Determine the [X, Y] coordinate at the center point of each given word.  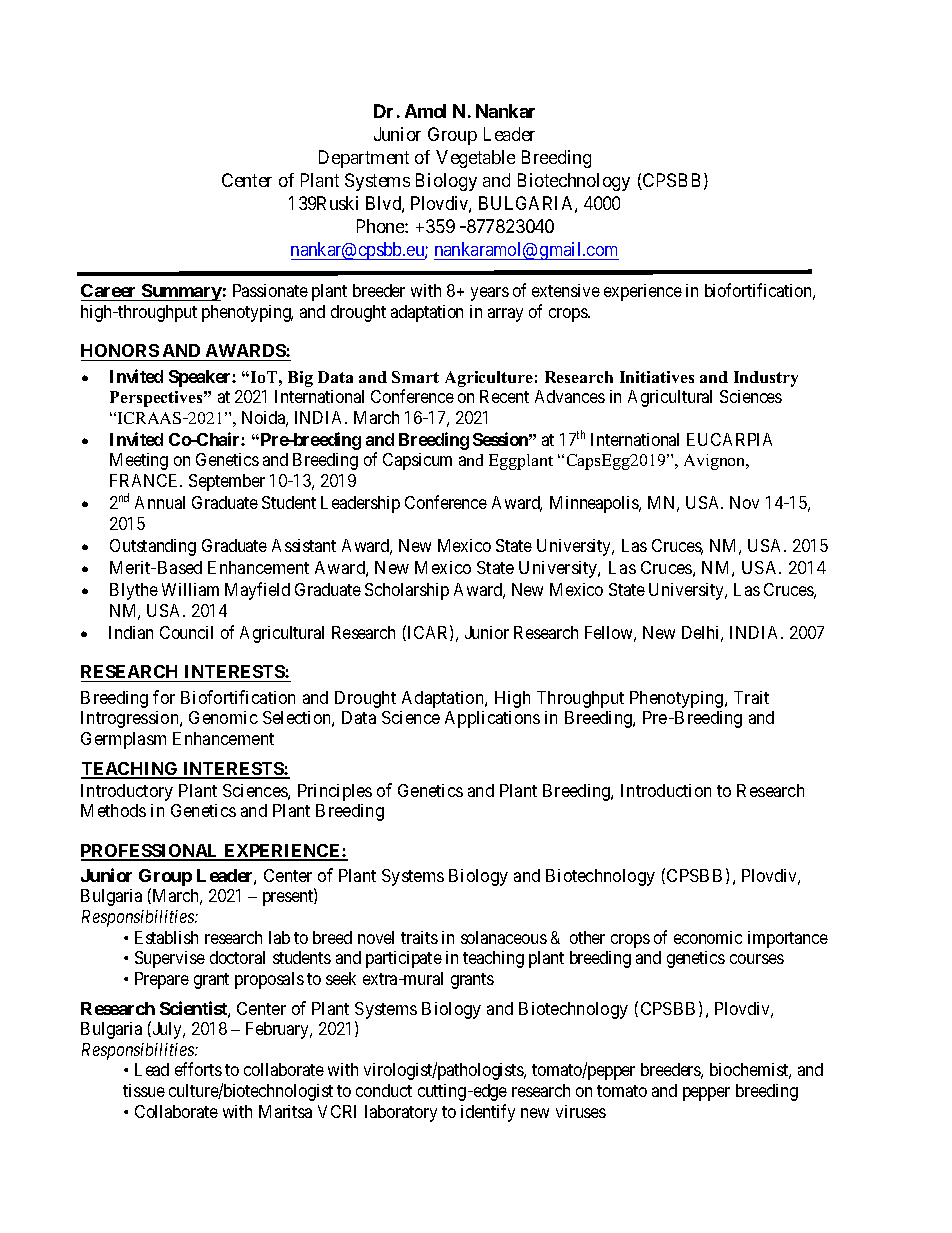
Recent [504, 396]
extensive [566, 290]
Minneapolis [595, 504]
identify [488, 1113]
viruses [581, 1111]
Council [186, 632]
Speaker [201, 378]
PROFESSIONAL [151, 852]
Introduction [666, 790]
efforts [198, 1069]
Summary [181, 292]
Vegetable [475, 159]
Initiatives [657, 377]
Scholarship [407, 591]
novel [376, 937]
